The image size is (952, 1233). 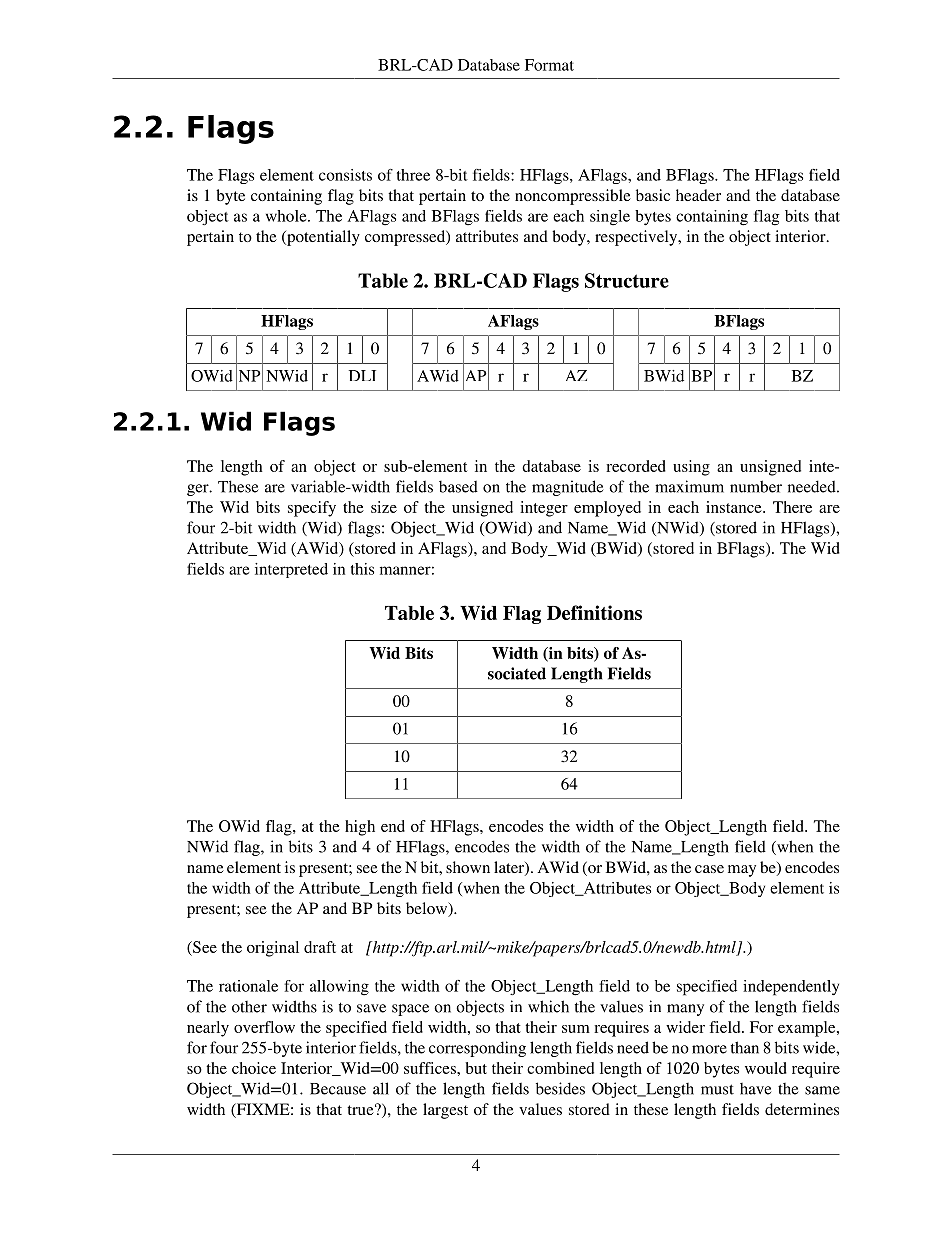 I want to click on Structure, so click(x=627, y=280).
